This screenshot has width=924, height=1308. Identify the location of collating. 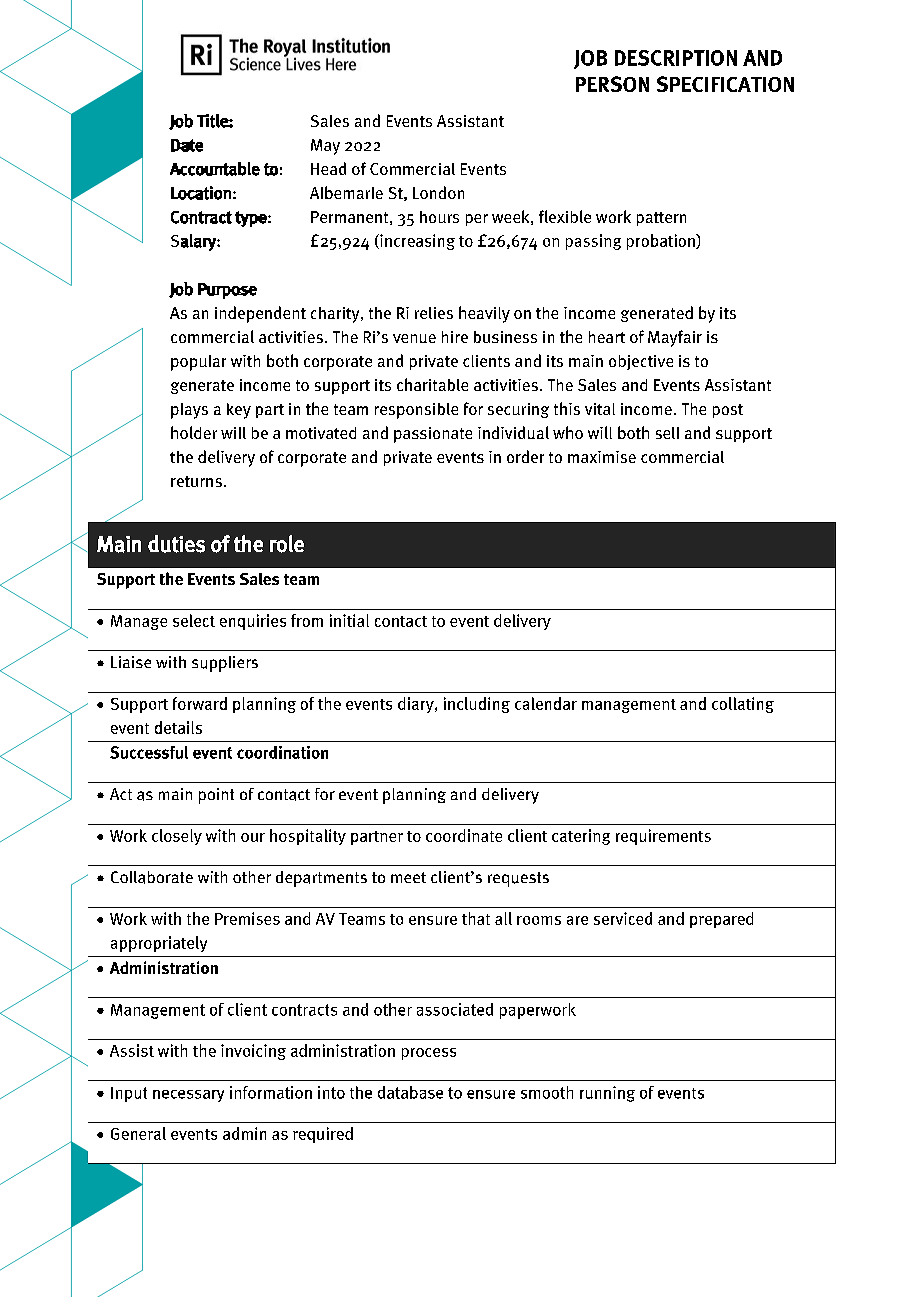
(743, 705).
